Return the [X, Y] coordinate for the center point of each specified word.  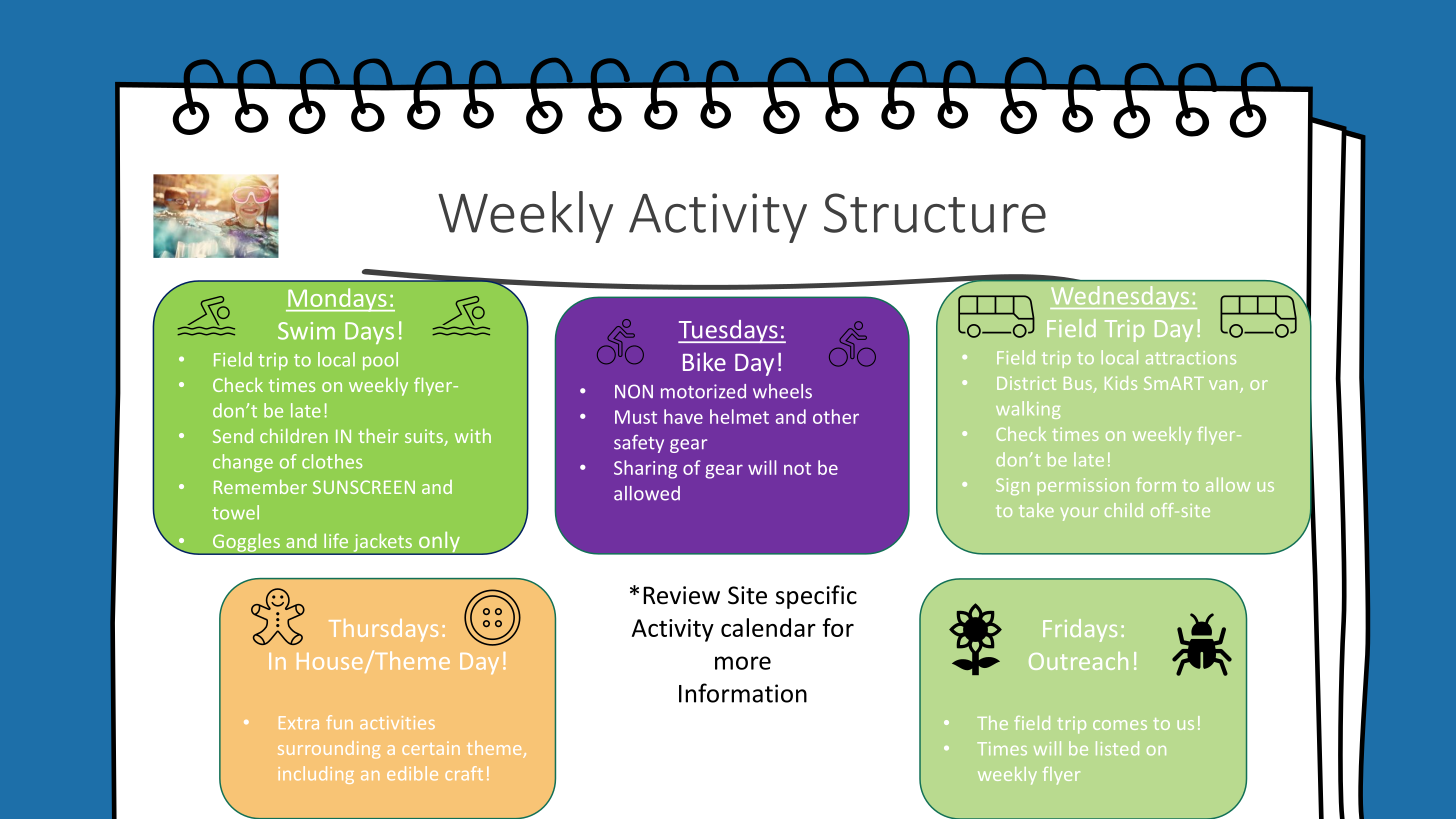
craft [464, 773]
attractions [1191, 358]
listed [1117, 748]
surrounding [329, 750]
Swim [306, 331]
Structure [935, 213]
